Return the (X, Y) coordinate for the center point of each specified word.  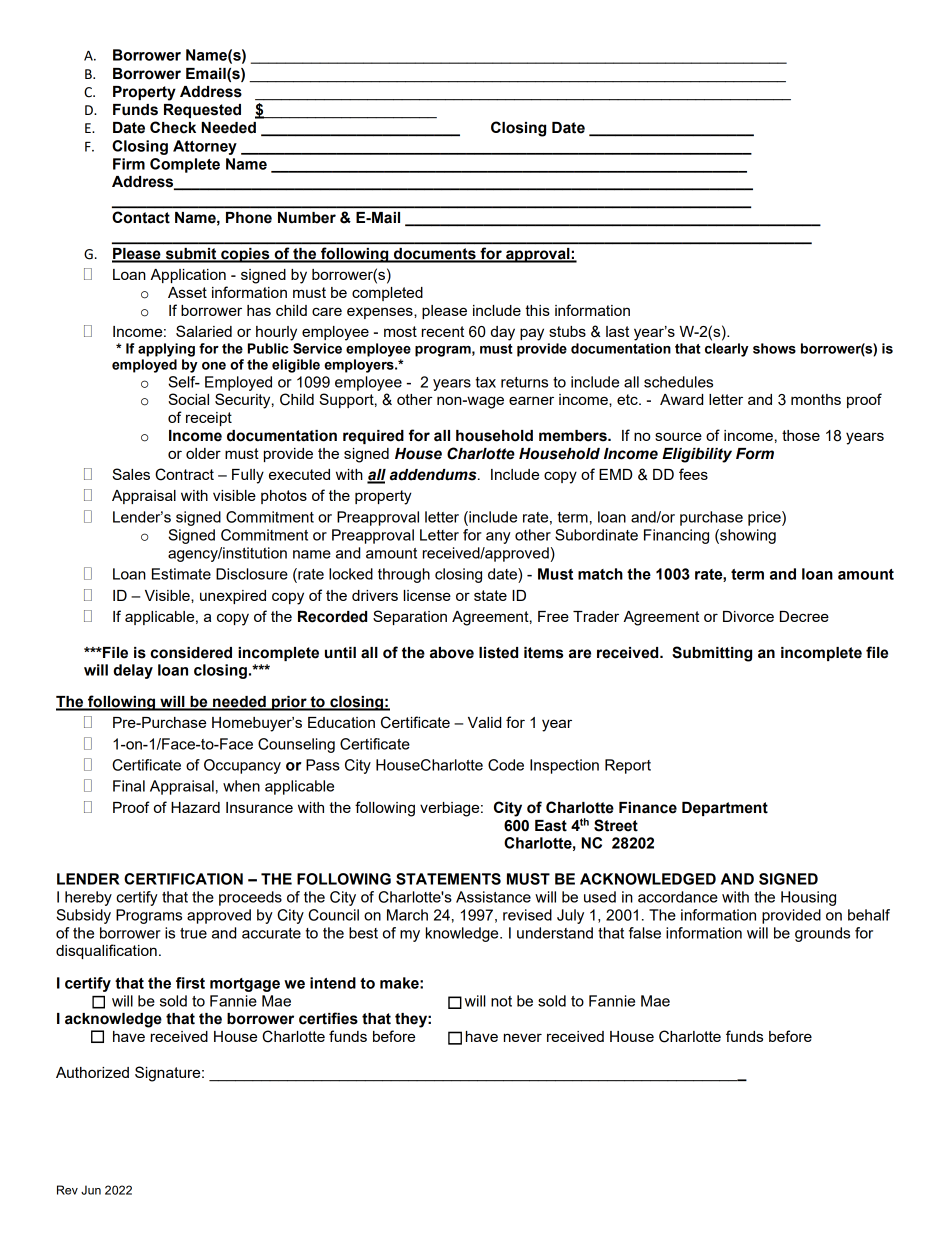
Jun (91, 1190)
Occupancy (242, 766)
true (193, 933)
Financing (676, 536)
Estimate (181, 574)
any (498, 538)
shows (774, 348)
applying (166, 350)
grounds (822, 934)
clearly (727, 350)
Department (725, 809)
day (503, 333)
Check (173, 127)
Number (307, 217)
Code (506, 765)
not (501, 1001)
